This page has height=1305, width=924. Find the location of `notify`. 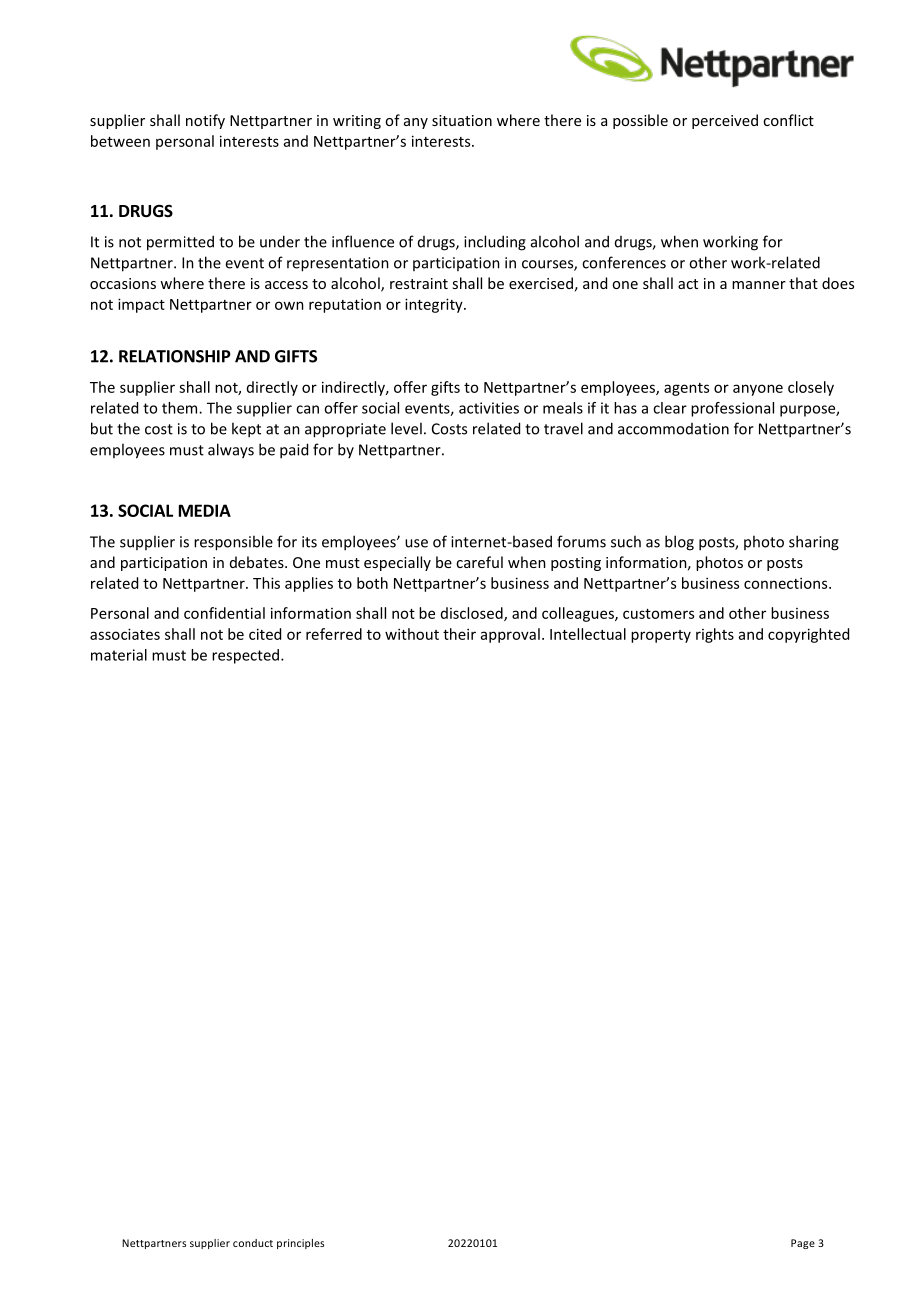

notify is located at coordinates (205, 121).
